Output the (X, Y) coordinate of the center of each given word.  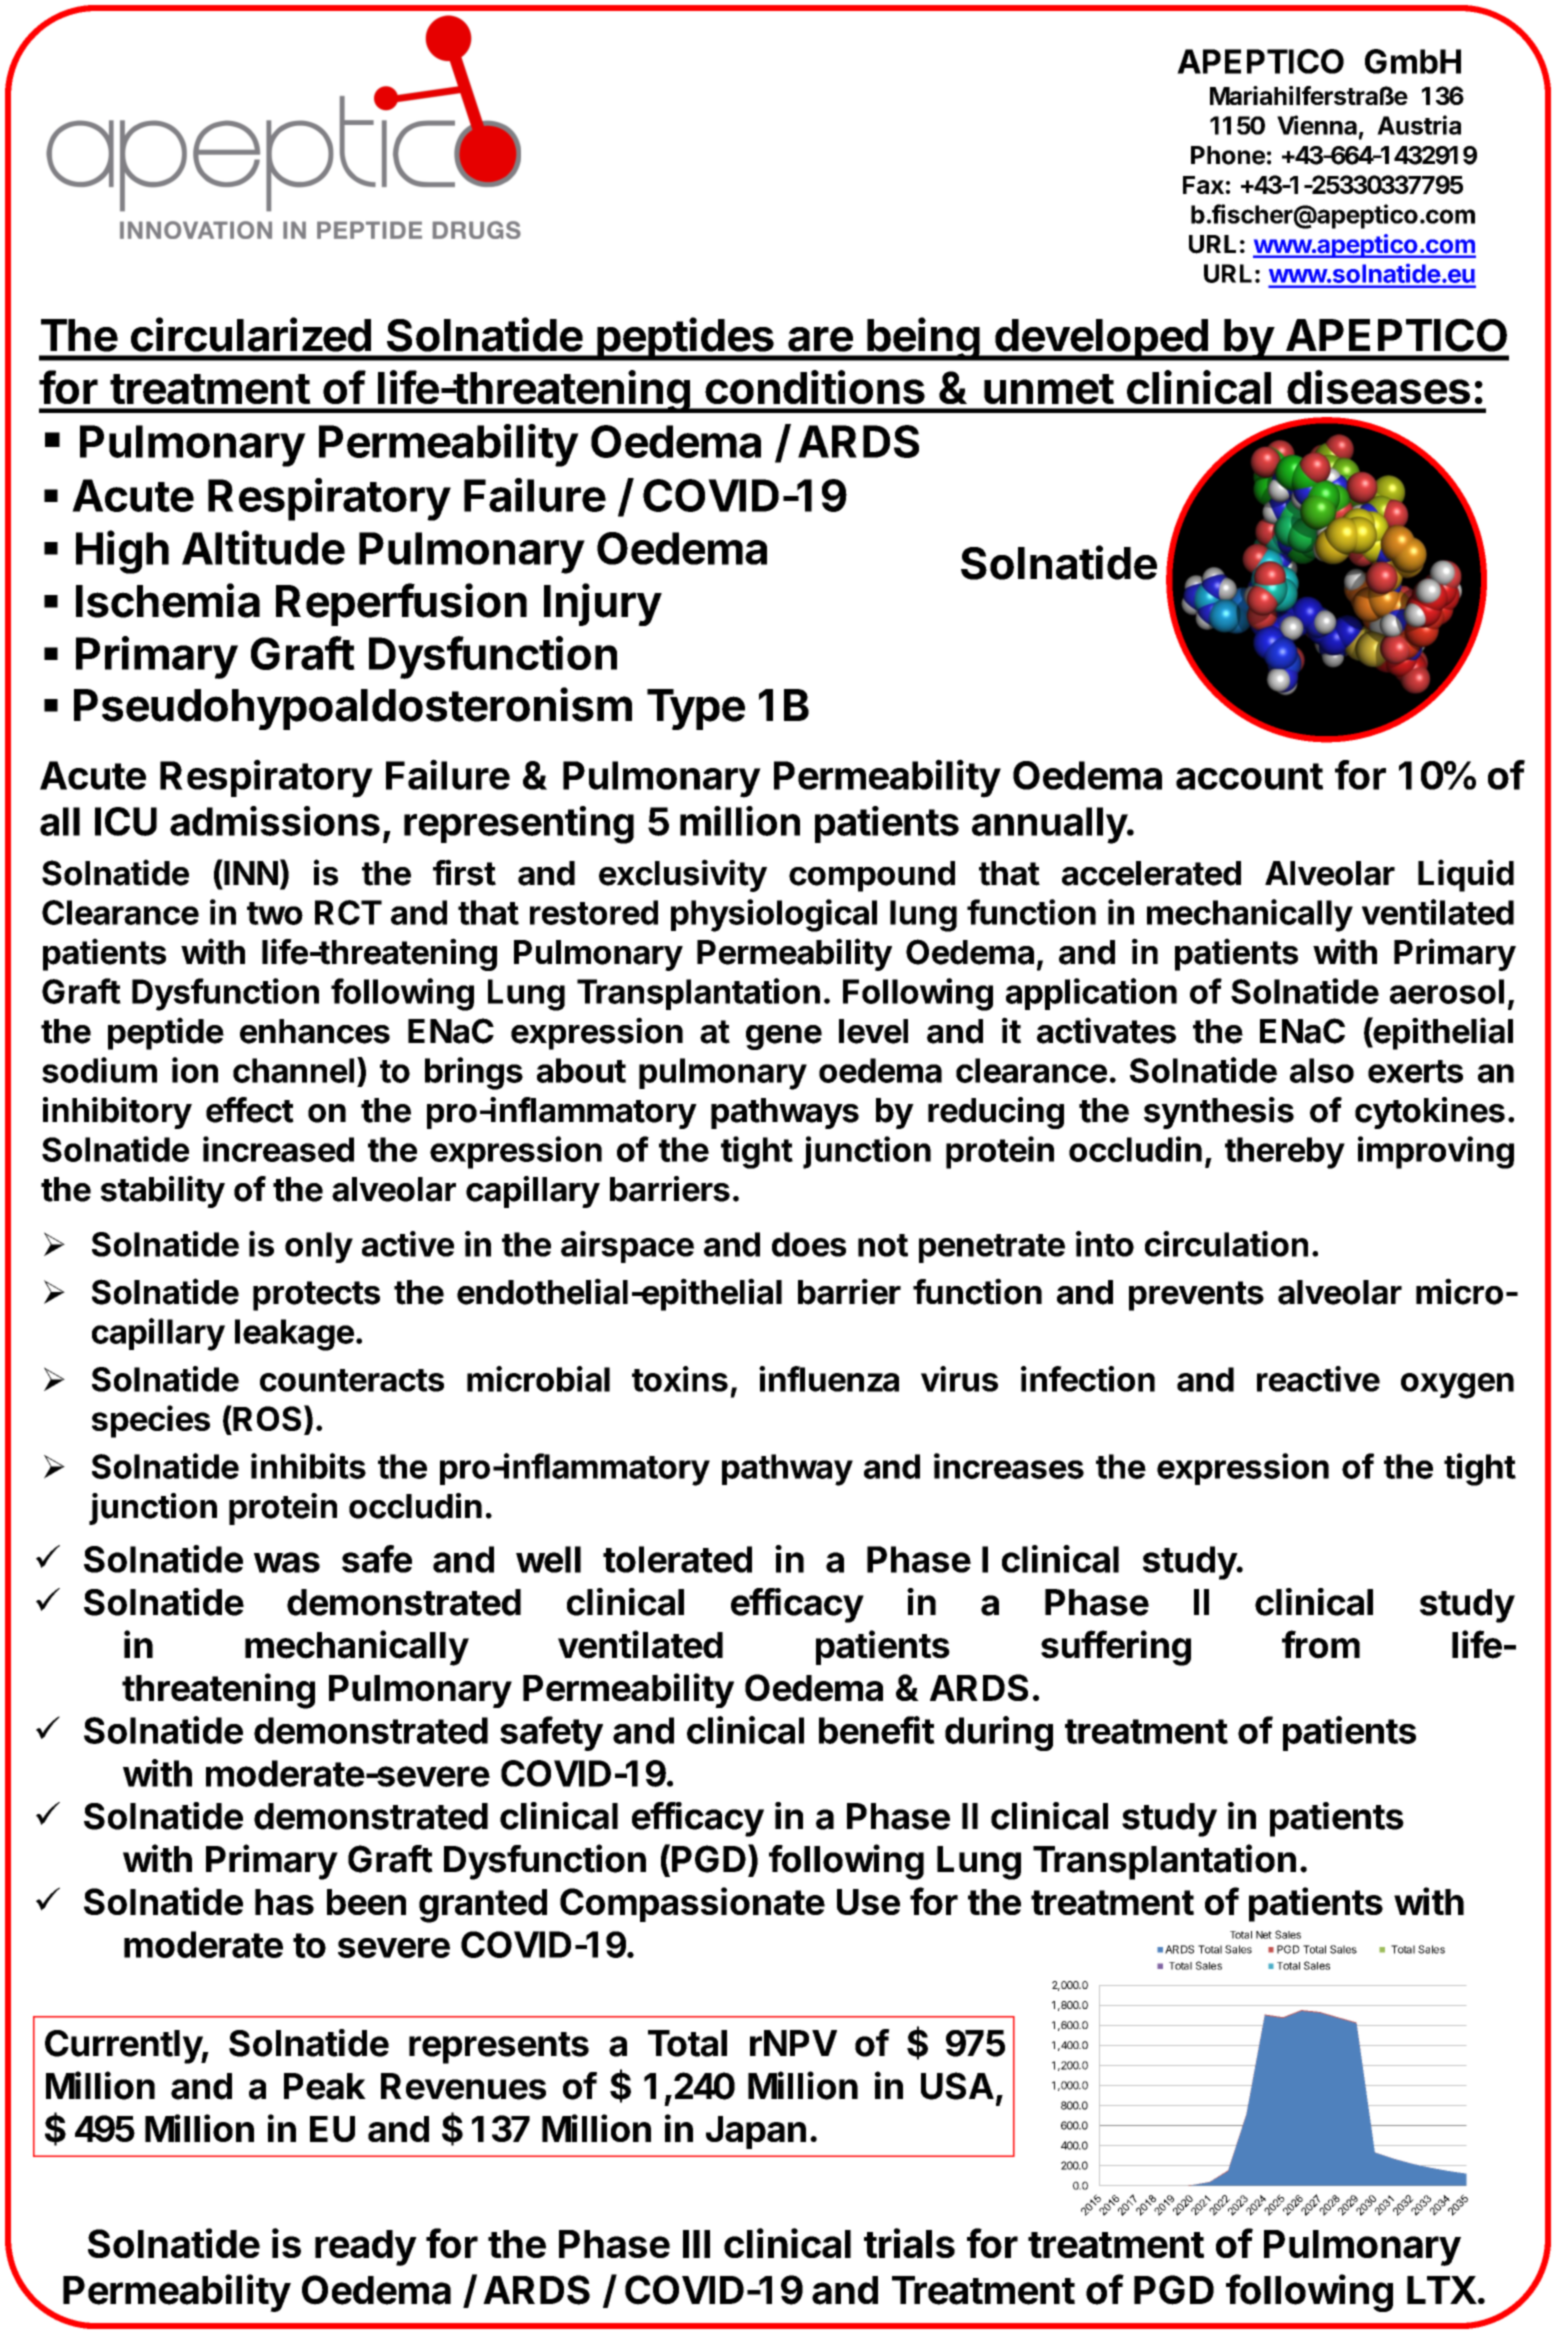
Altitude (263, 547)
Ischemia (168, 600)
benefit (877, 1730)
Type (696, 709)
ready (366, 2248)
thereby (1285, 1153)
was (287, 1562)
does (809, 1244)
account (1249, 776)
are (820, 339)
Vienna (1317, 125)
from (1321, 1644)
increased (278, 1149)
